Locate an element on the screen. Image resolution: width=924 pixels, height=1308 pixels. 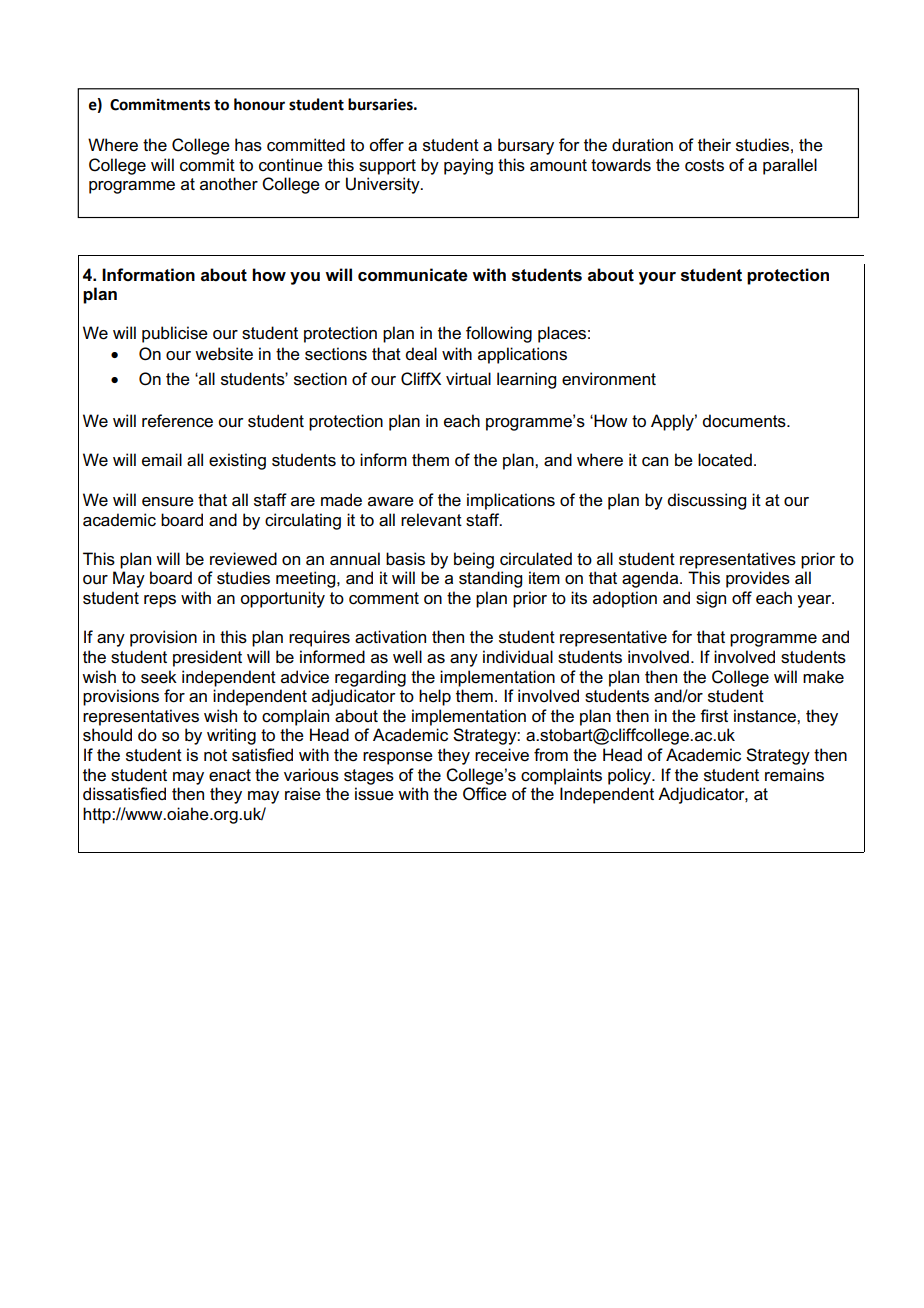
has is located at coordinates (248, 145).
